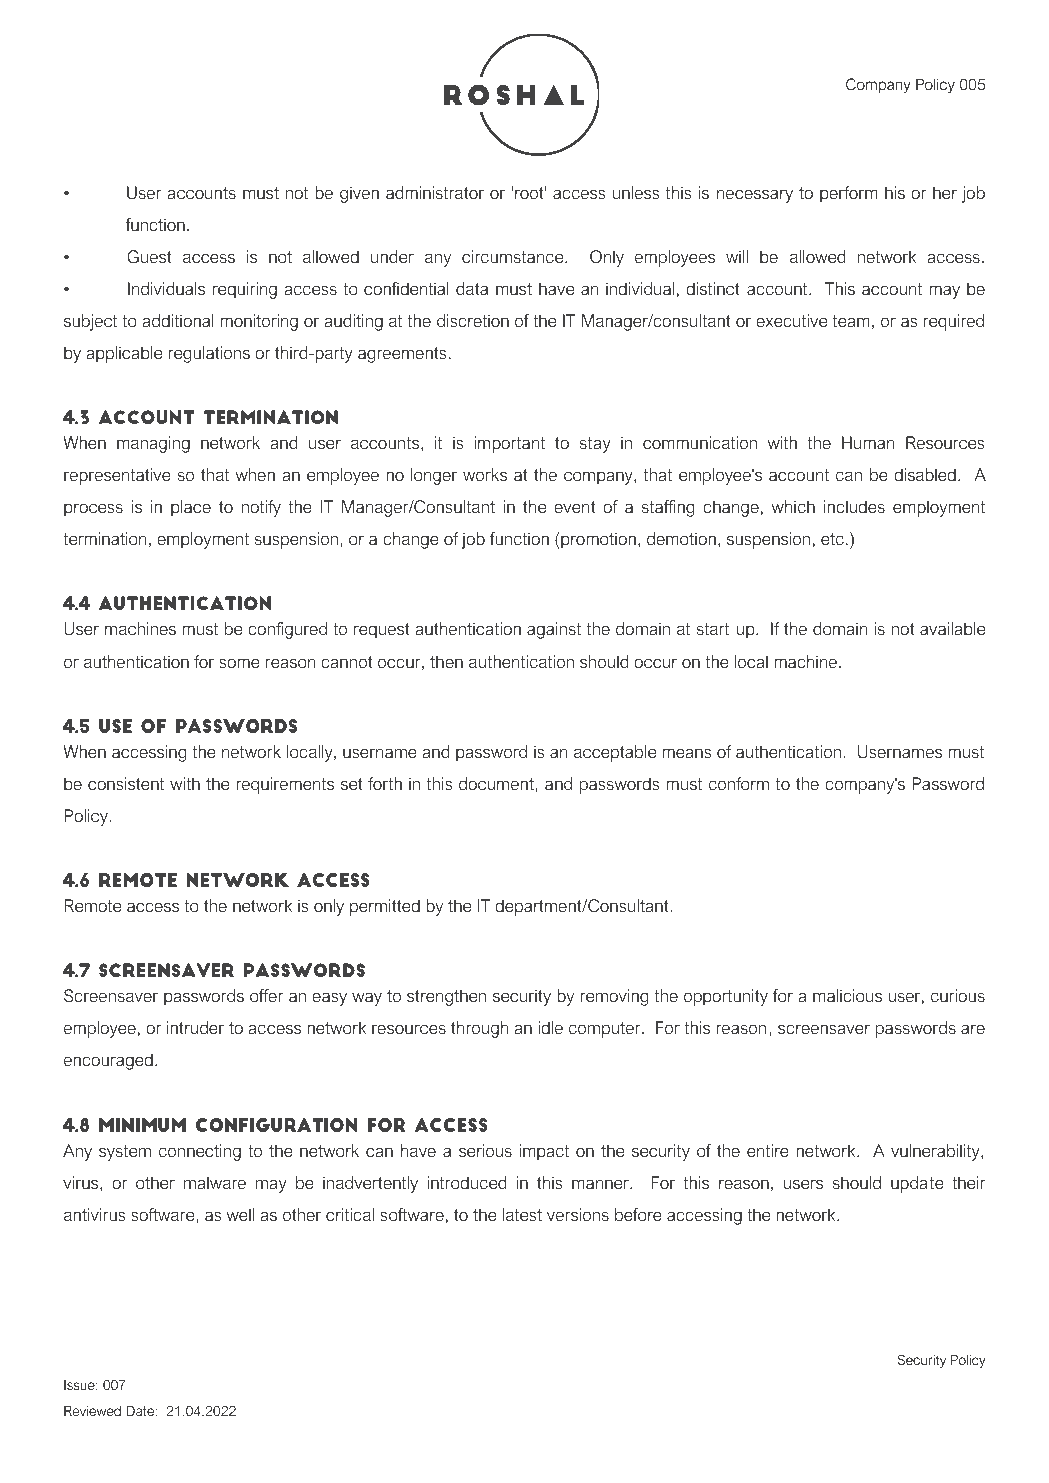 This screenshot has width=1049, height=1483. What do you see at coordinates (739, 783) in the screenshot?
I see `conform` at bounding box center [739, 783].
